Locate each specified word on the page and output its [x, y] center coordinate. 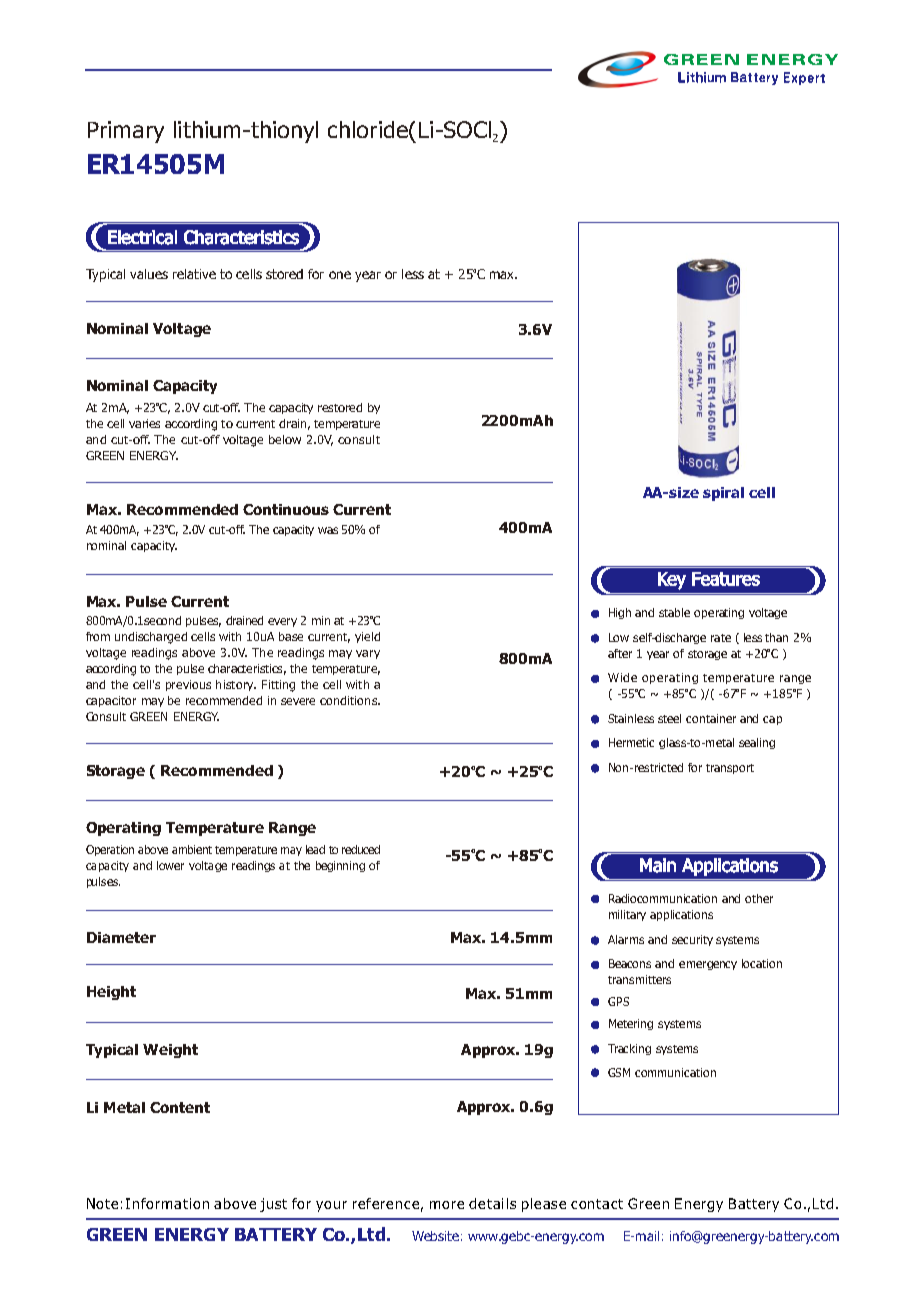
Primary [126, 132]
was [328, 530]
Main [658, 865]
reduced [361, 849]
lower [170, 865]
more [447, 1205]
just [273, 1205]
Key [672, 581]
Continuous [286, 509]
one [340, 275]
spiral [723, 494]
